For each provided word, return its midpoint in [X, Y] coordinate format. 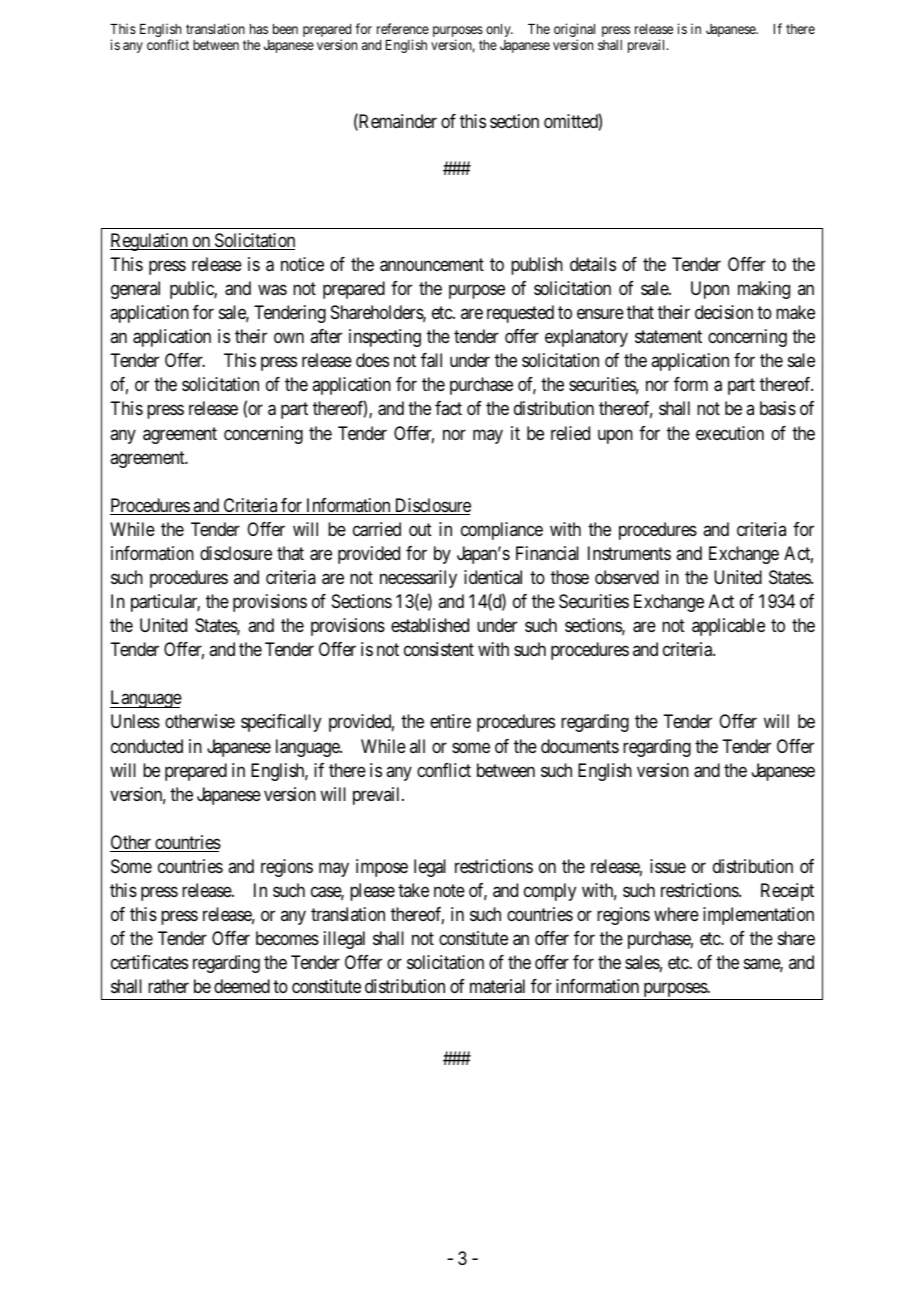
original [574, 31]
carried [377, 529]
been [285, 29]
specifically [281, 723]
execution [730, 433]
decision [724, 312]
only [499, 30]
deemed [242, 986]
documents [580, 746]
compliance [502, 531]
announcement [432, 265]
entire [450, 721]
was [272, 290]
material [497, 986]
